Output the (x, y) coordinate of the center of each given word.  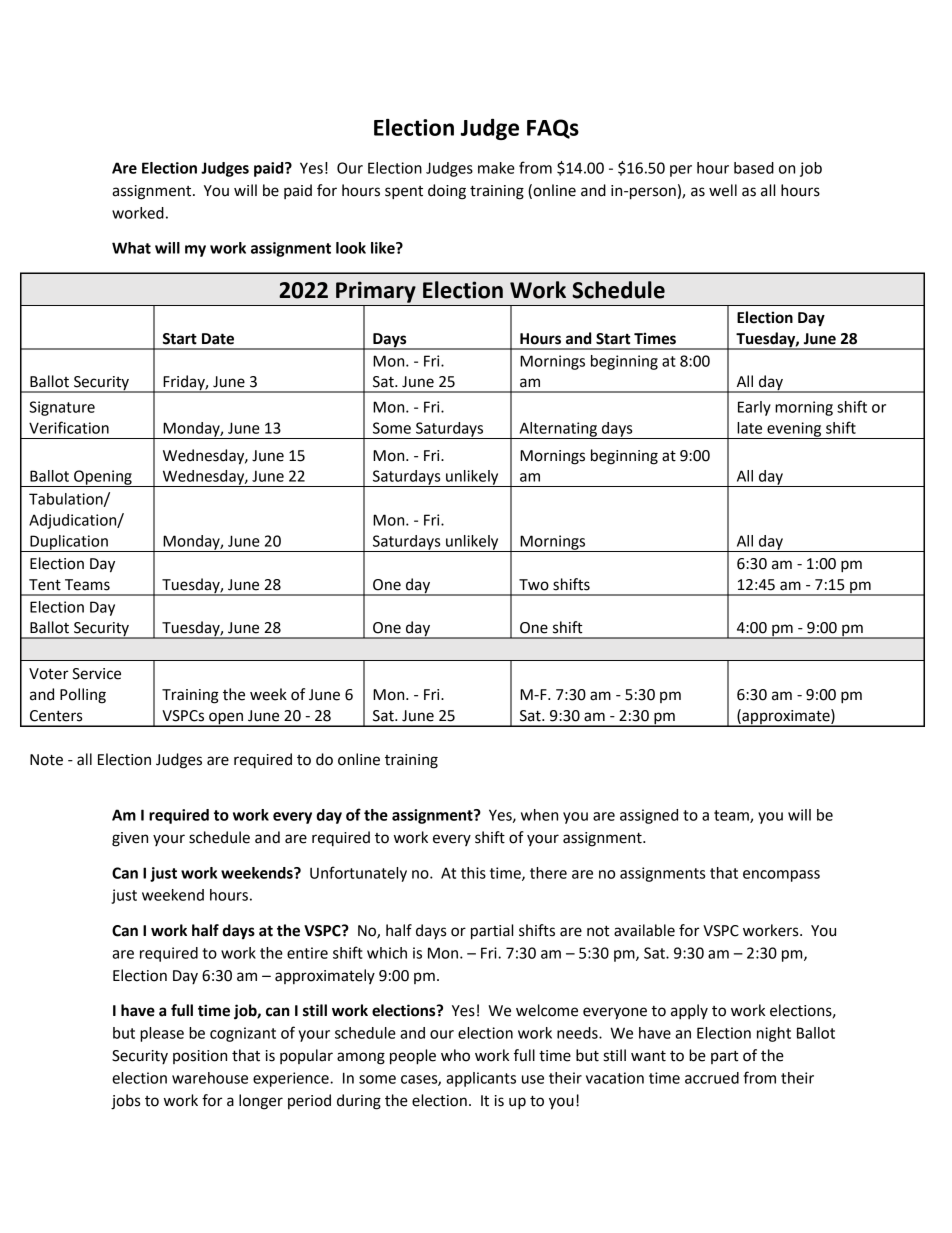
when (539, 815)
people (413, 1057)
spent (404, 193)
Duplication (69, 543)
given (130, 839)
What (131, 248)
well (723, 190)
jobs (125, 1102)
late (749, 428)
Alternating (558, 430)
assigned (649, 816)
